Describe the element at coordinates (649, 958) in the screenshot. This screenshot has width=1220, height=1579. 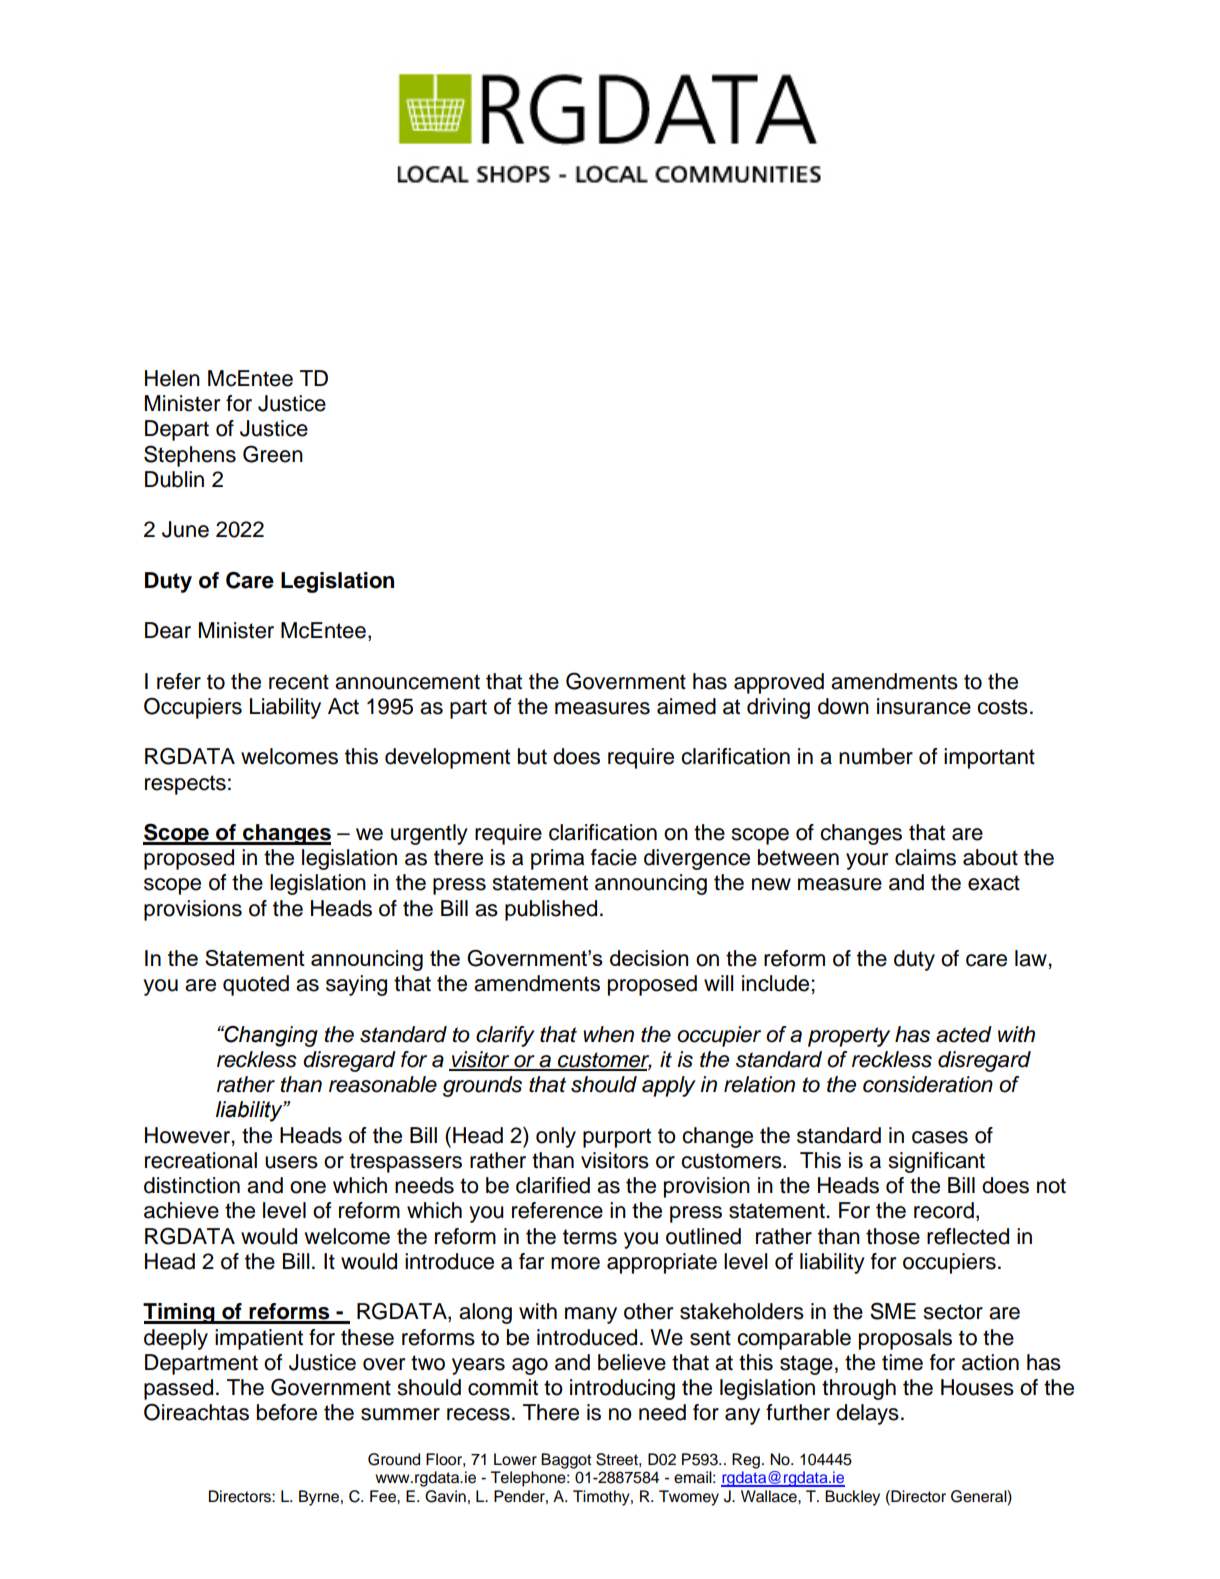
I see `decision` at that location.
